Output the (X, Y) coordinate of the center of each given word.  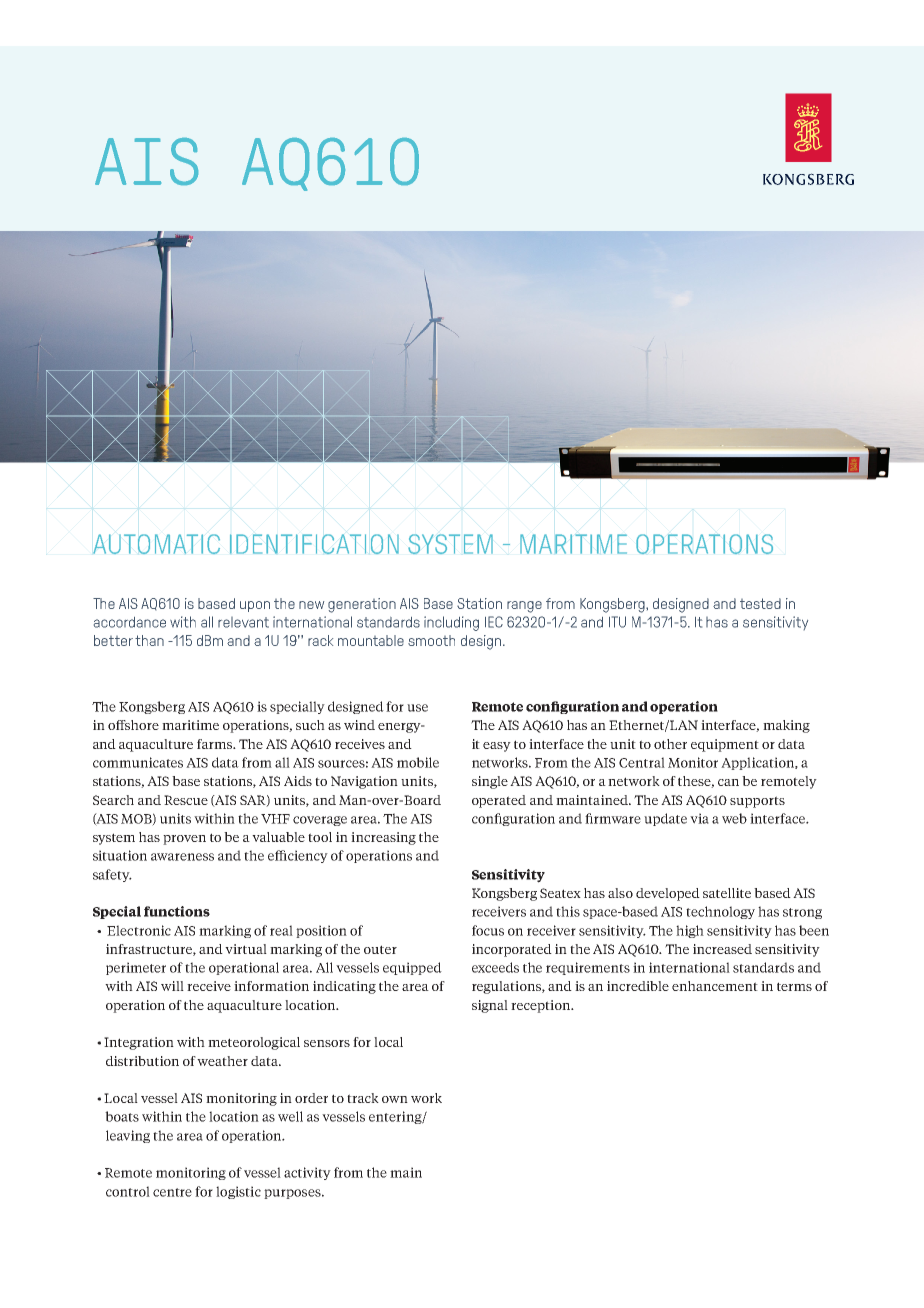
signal (490, 1006)
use (417, 708)
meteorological (254, 1043)
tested (760, 603)
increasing (383, 838)
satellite (727, 893)
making (786, 726)
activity (307, 1173)
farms (215, 744)
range (524, 607)
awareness (182, 857)
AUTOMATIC (156, 544)
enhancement (715, 986)
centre (172, 1192)
